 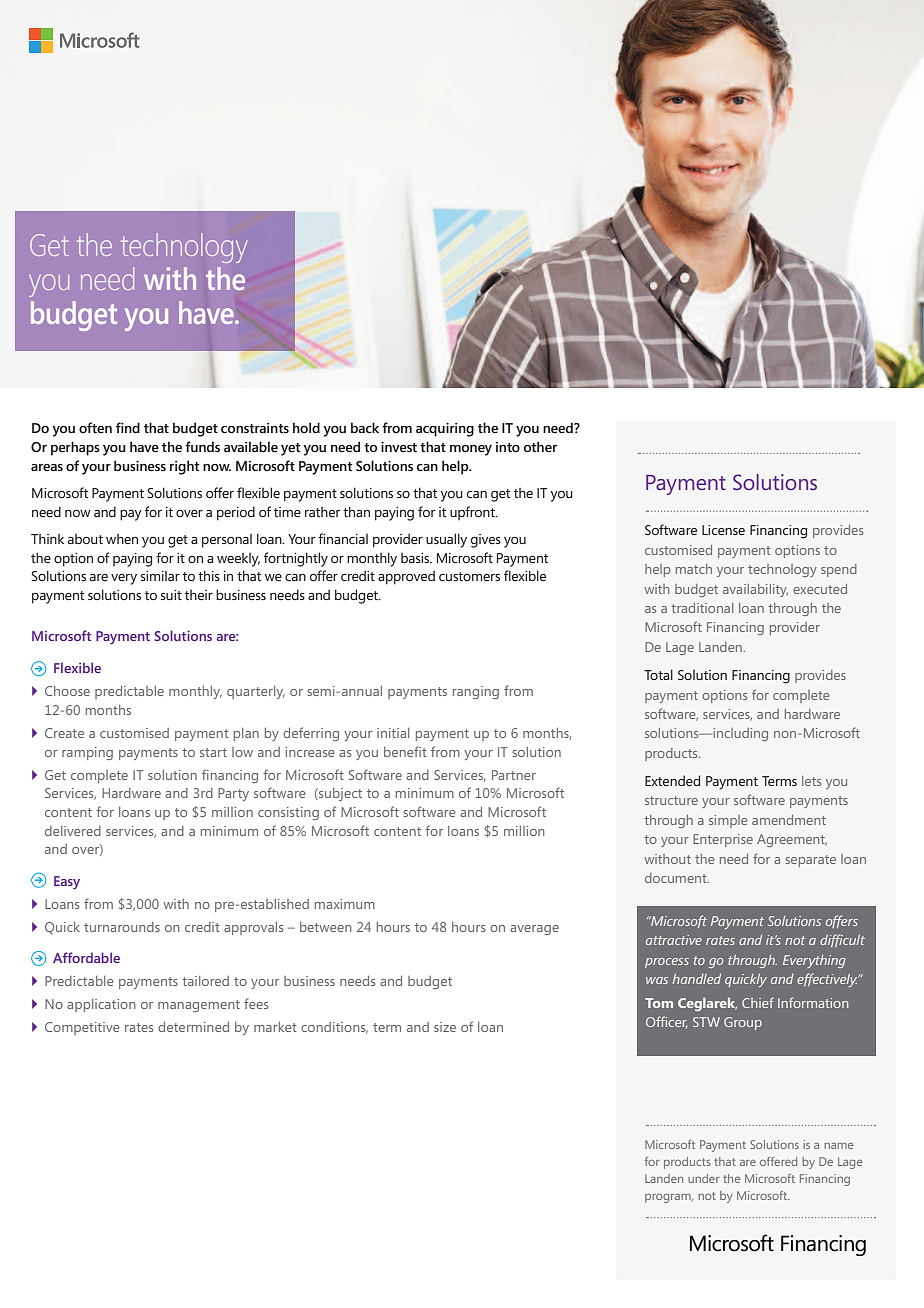 What do you see at coordinates (128, 427) in the screenshot?
I see `find` at bounding box center [128, 427].
